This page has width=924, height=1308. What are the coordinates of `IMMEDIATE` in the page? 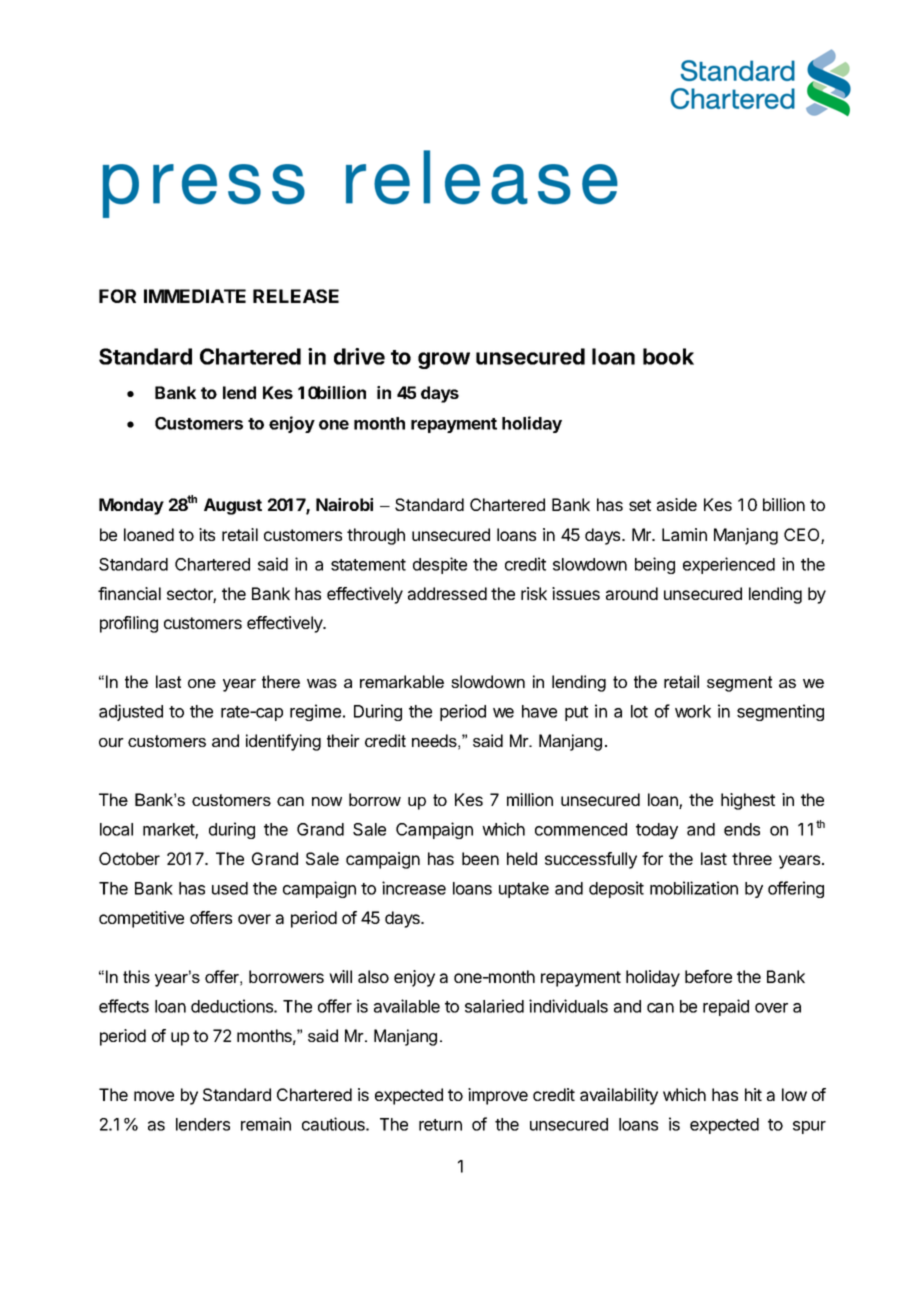 It's located at (195, 296).
